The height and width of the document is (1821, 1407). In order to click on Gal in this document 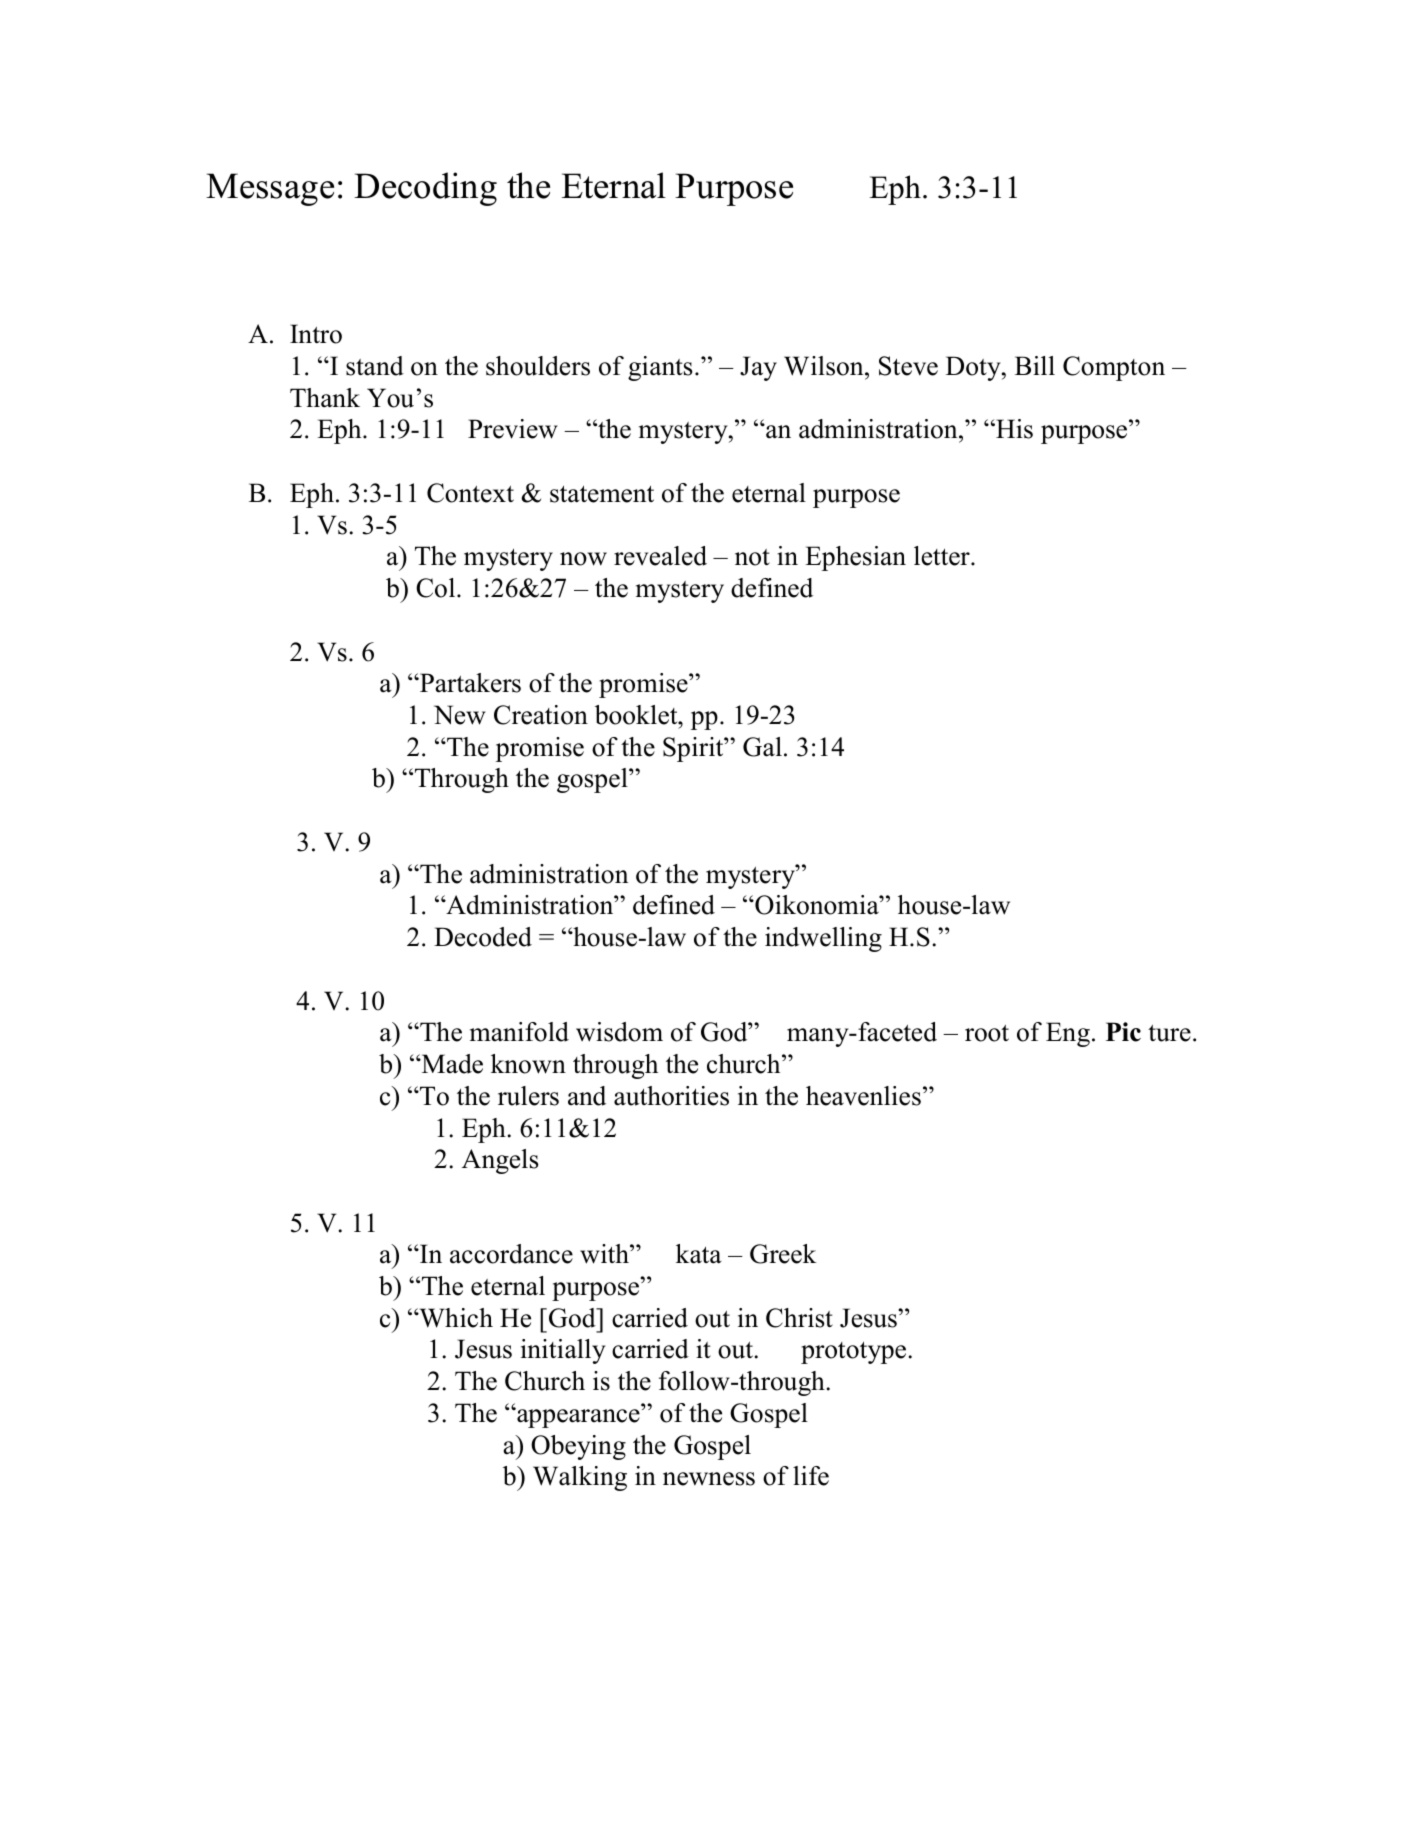, I will do `click(762, 747)`.
